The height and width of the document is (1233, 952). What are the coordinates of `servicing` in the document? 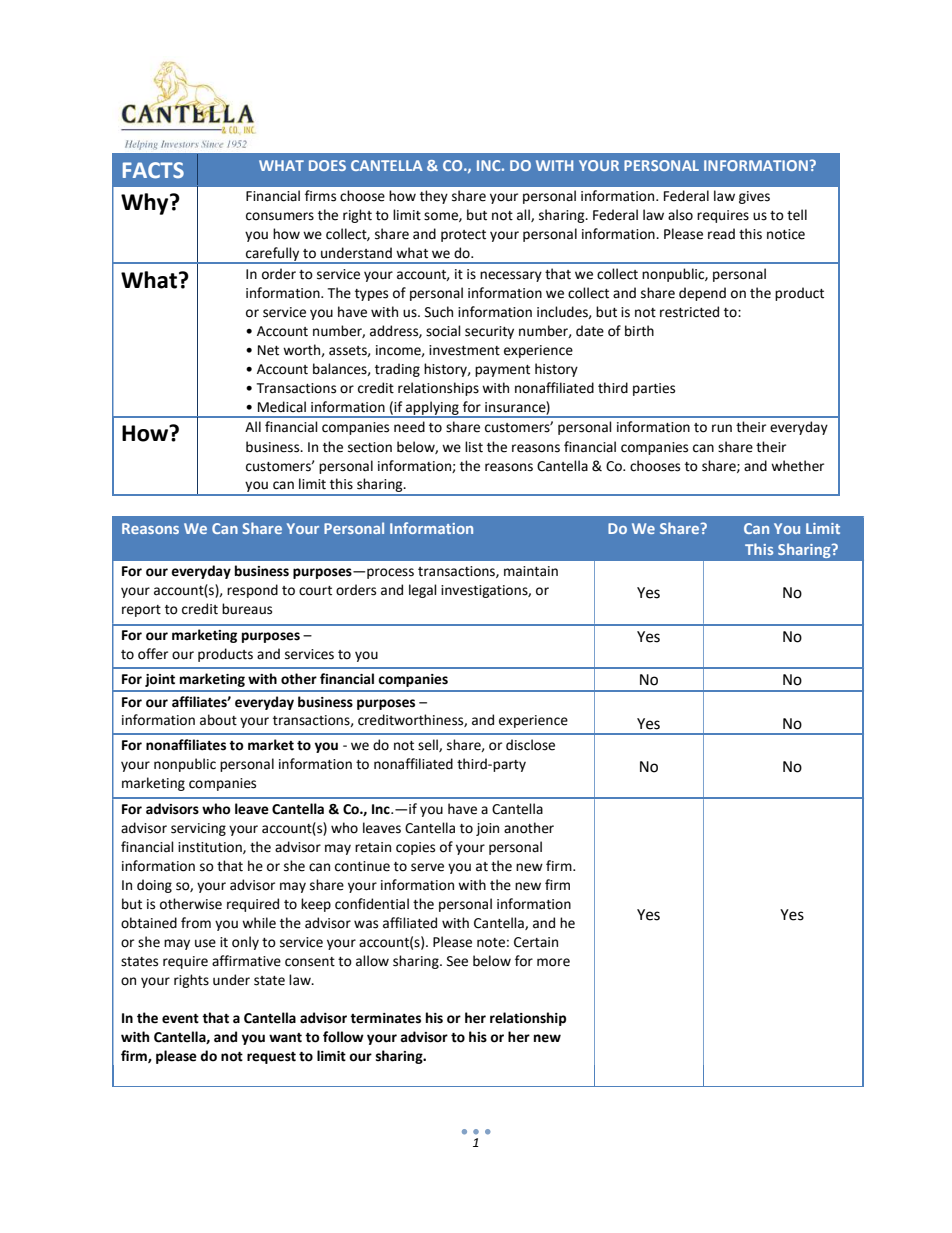 It's located at (198, 829).
